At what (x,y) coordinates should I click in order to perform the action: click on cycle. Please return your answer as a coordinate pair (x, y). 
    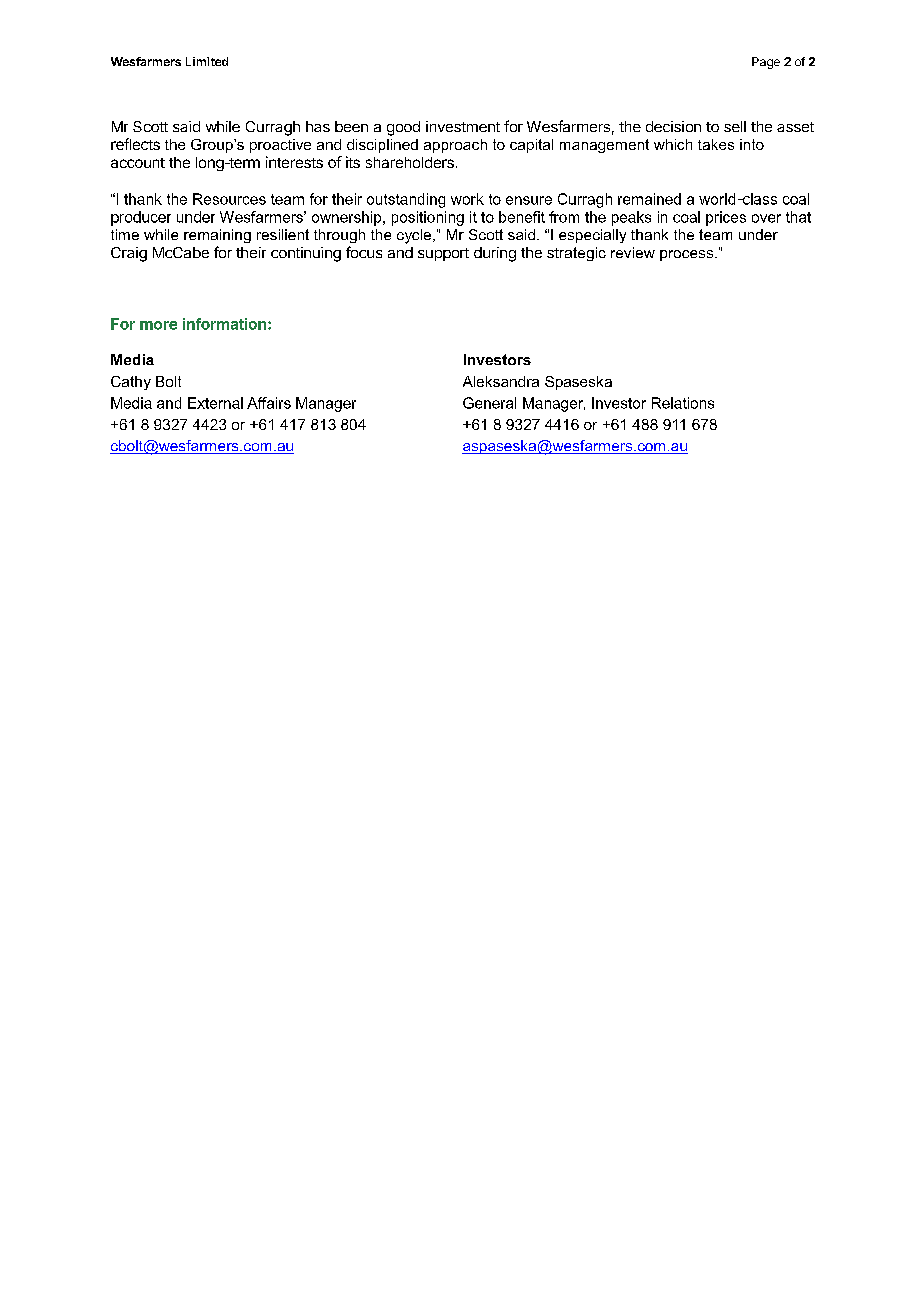
    Looking at the image, I should click on (414, 236).
